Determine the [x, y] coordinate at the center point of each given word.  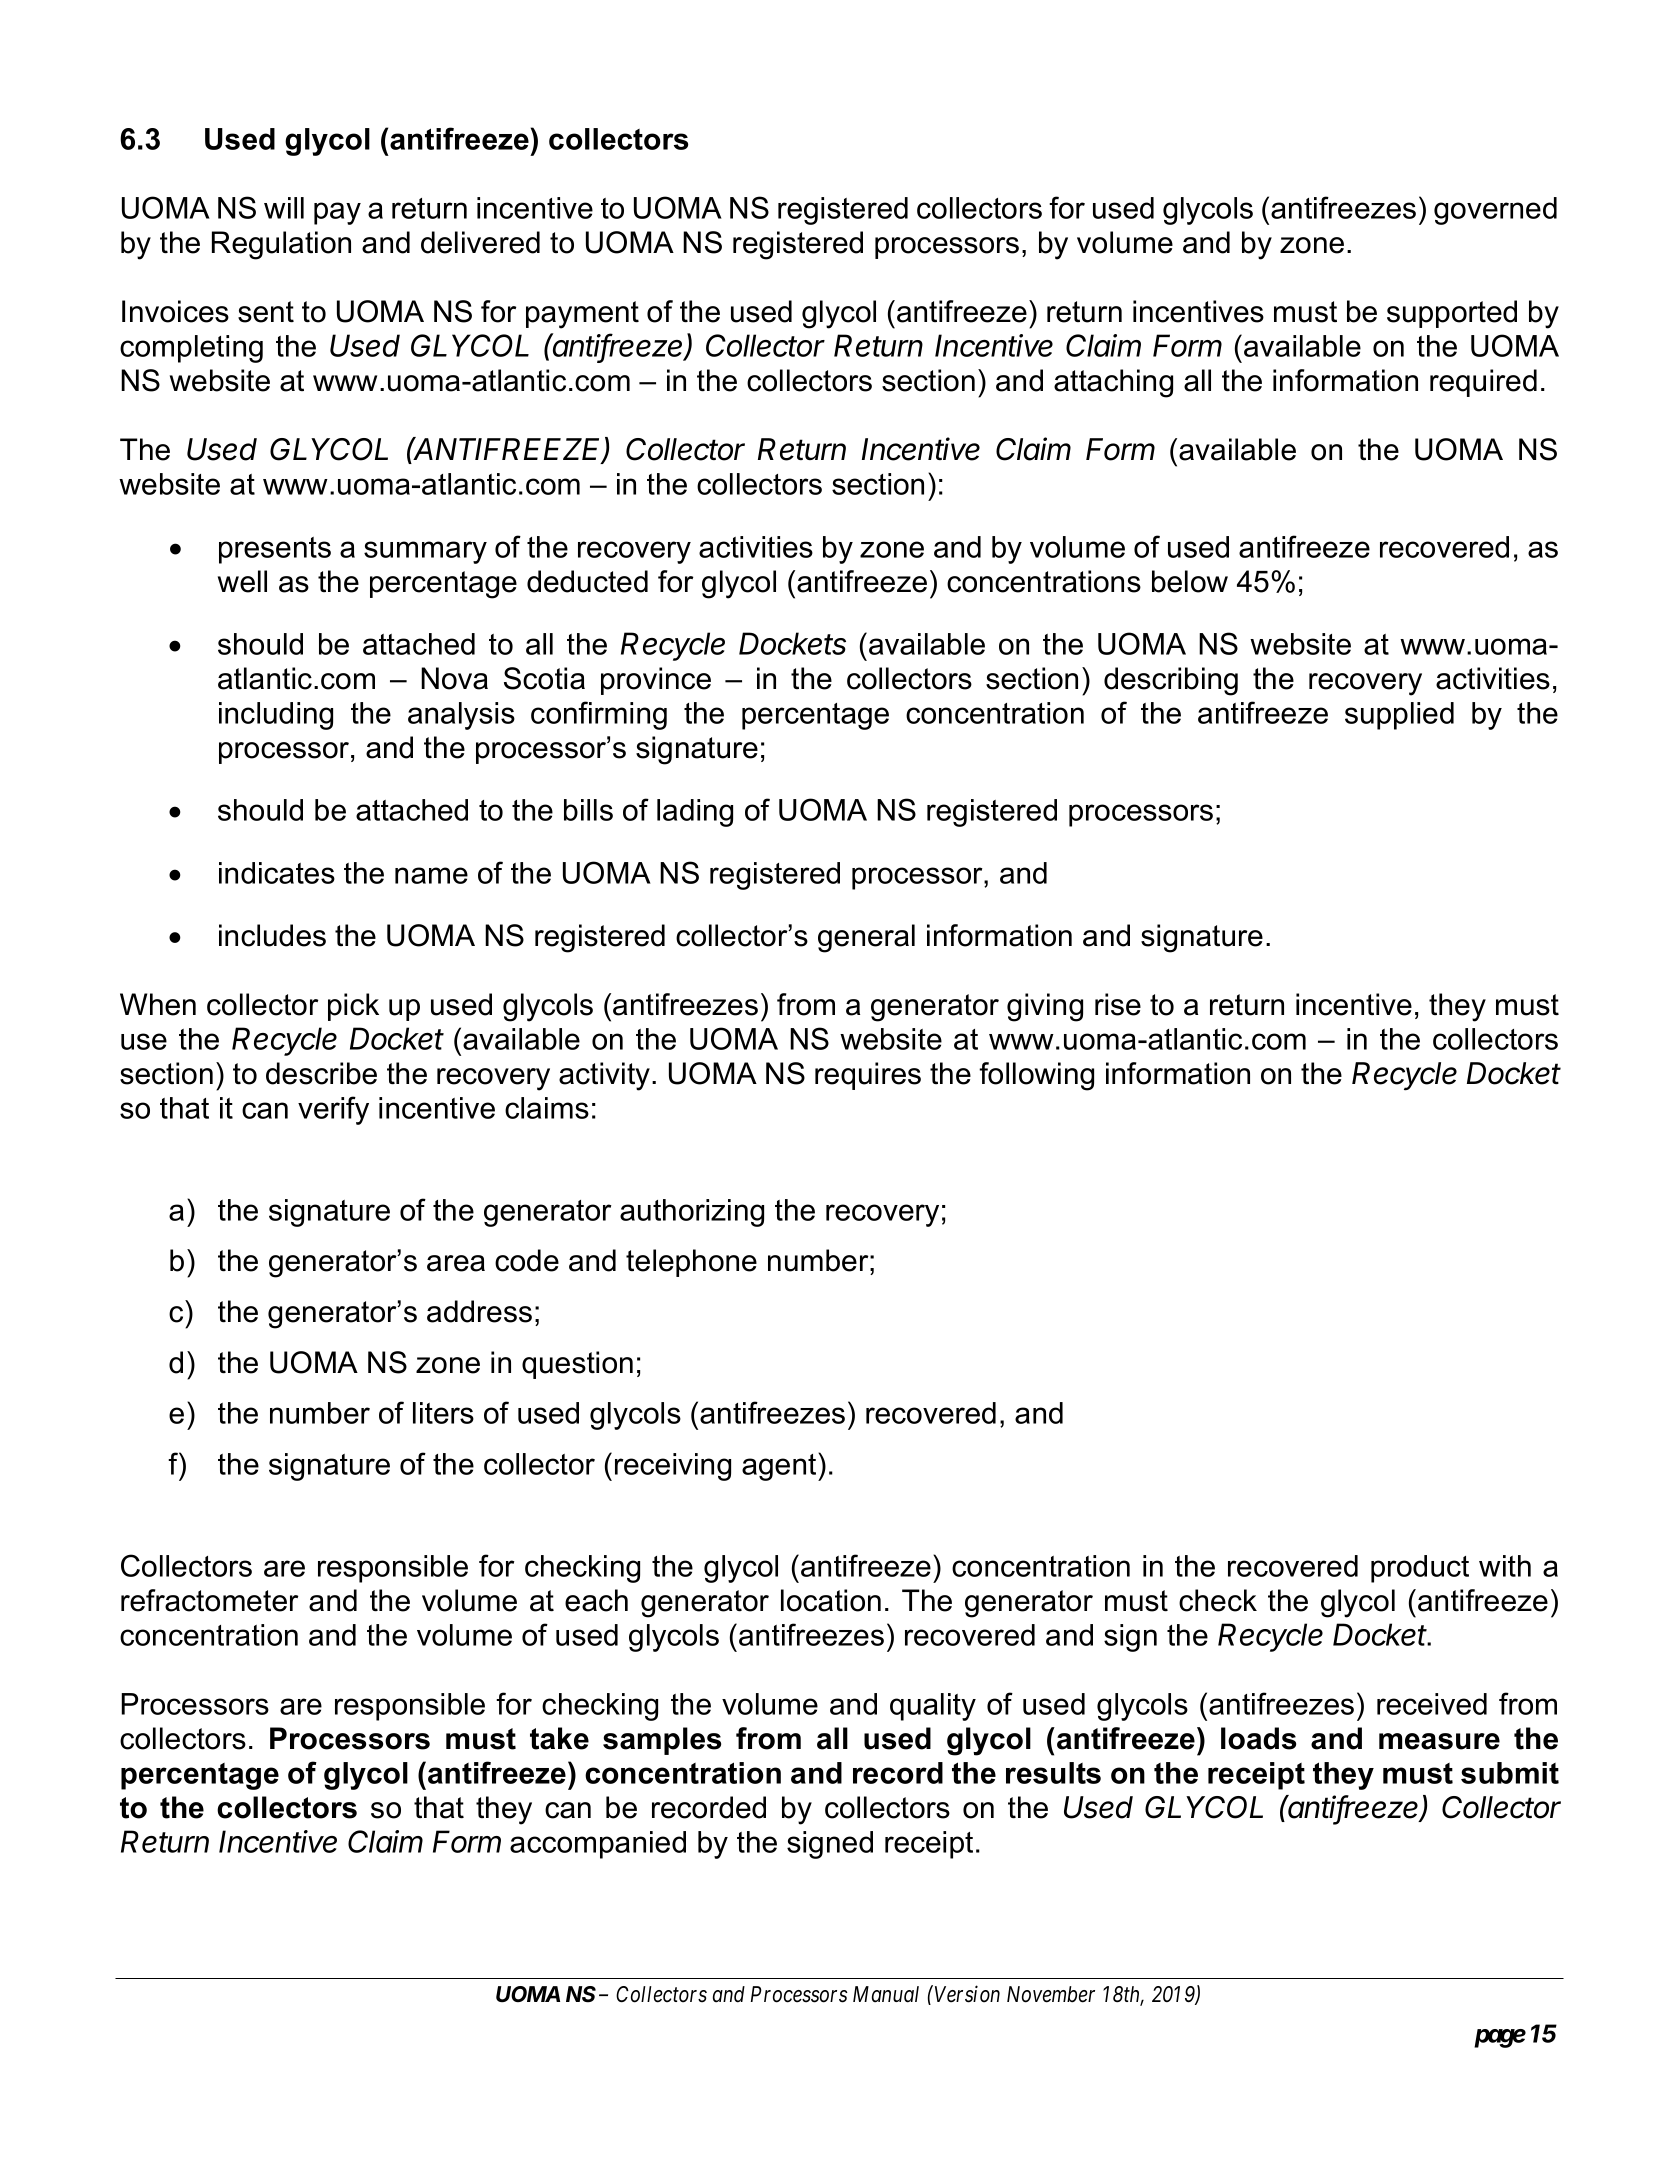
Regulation [281, 245]
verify [333, 1110]
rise [1118, 1004]
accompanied [598, 1845]
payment [582, 315]
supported [1452, 314]
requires [868, 1076]
